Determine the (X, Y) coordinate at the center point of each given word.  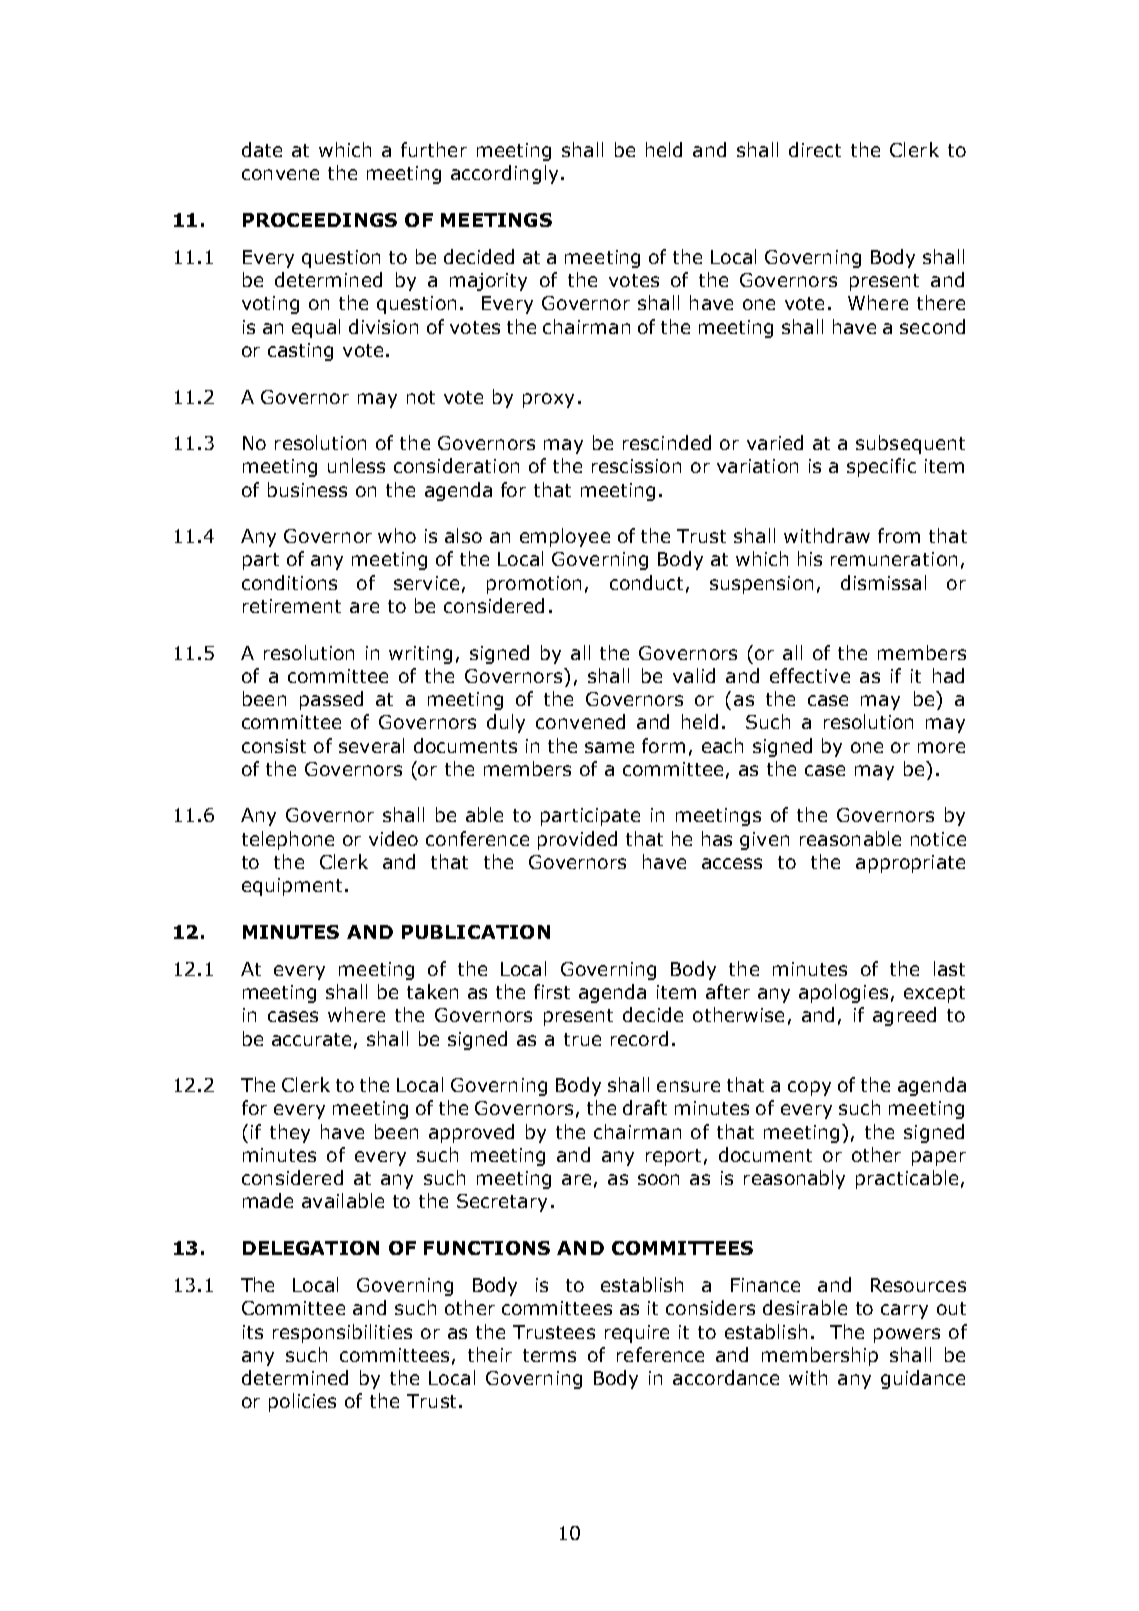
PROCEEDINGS (320, 220)
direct (815, 149)
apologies (843, 993)
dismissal (883, 582)
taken (432, 991)
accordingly (504, 174)
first (552, 991)
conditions (289, 582)
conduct (646, 582)
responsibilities (342, 1333)
